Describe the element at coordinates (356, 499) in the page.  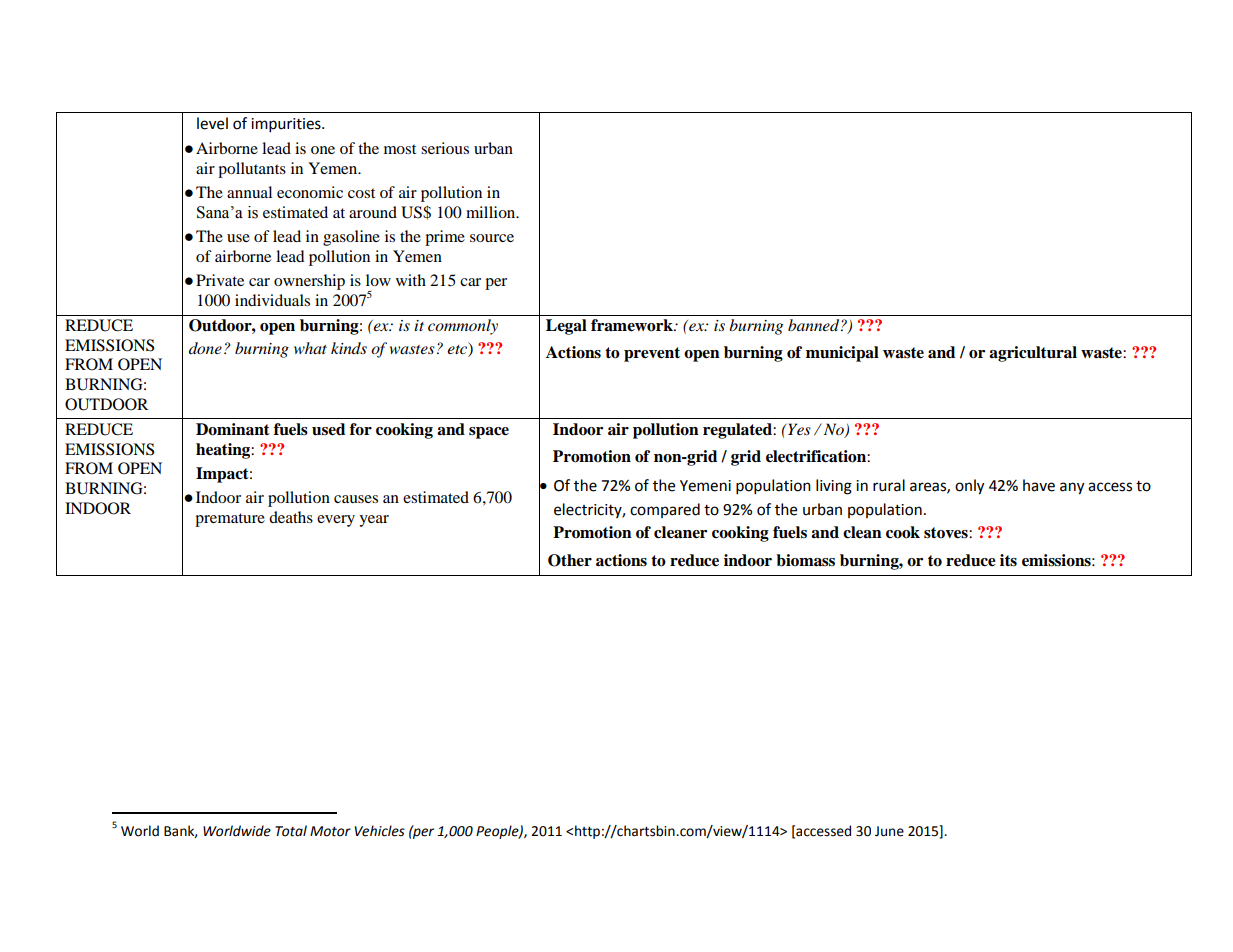
I see `causes` at that location.
